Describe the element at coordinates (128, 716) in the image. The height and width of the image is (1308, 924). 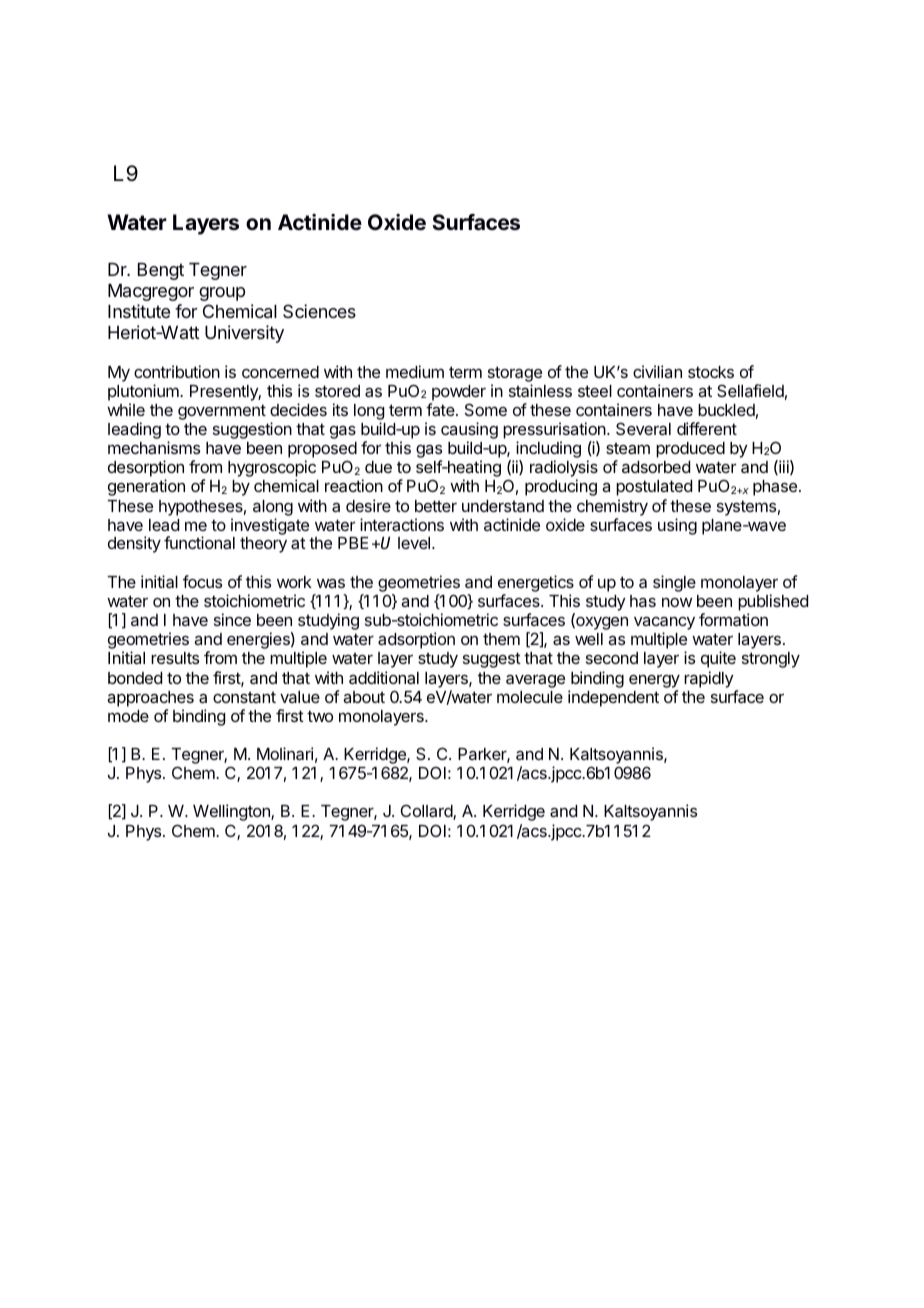
I see `mode` at that location.
